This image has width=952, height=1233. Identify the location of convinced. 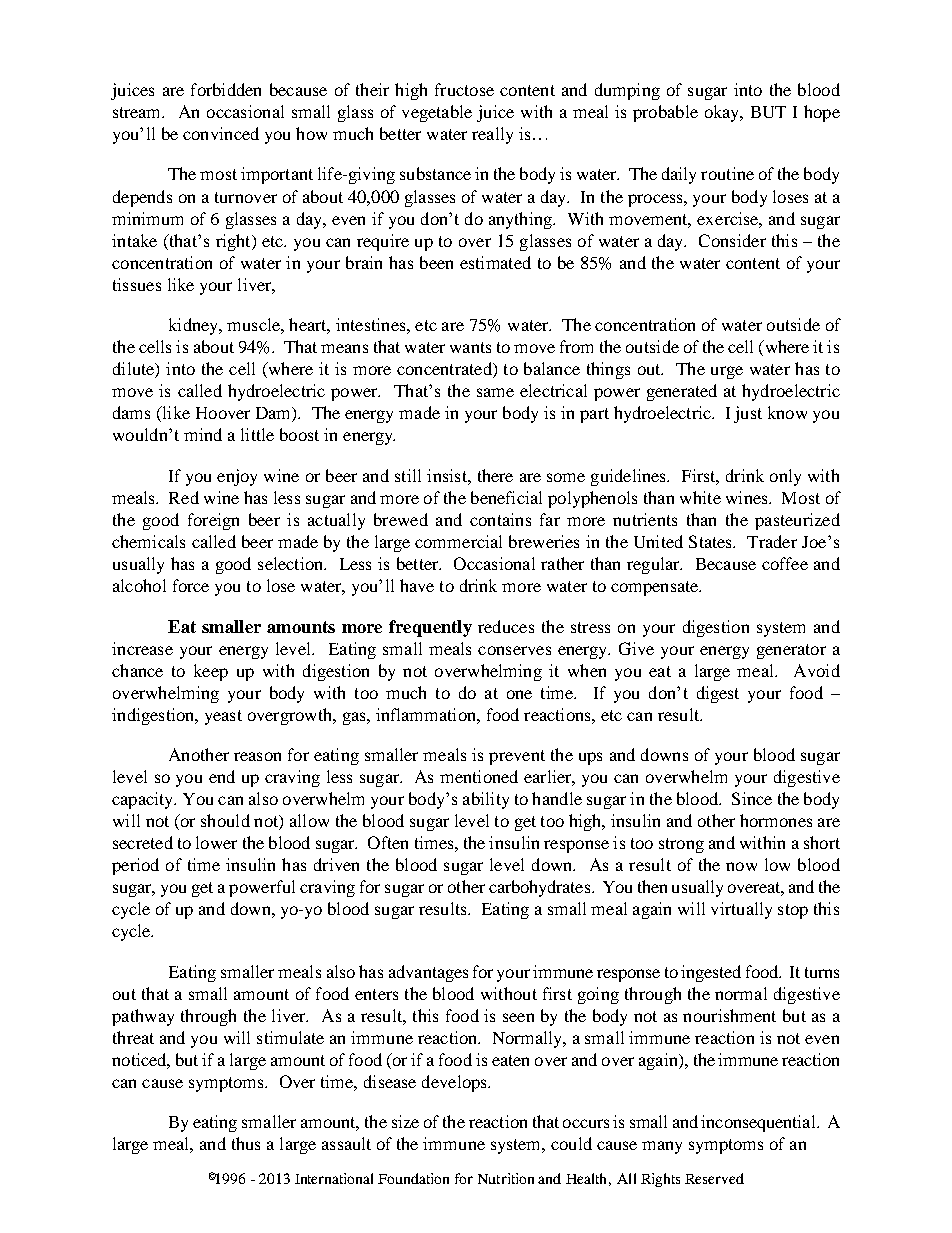
(221, 133).
